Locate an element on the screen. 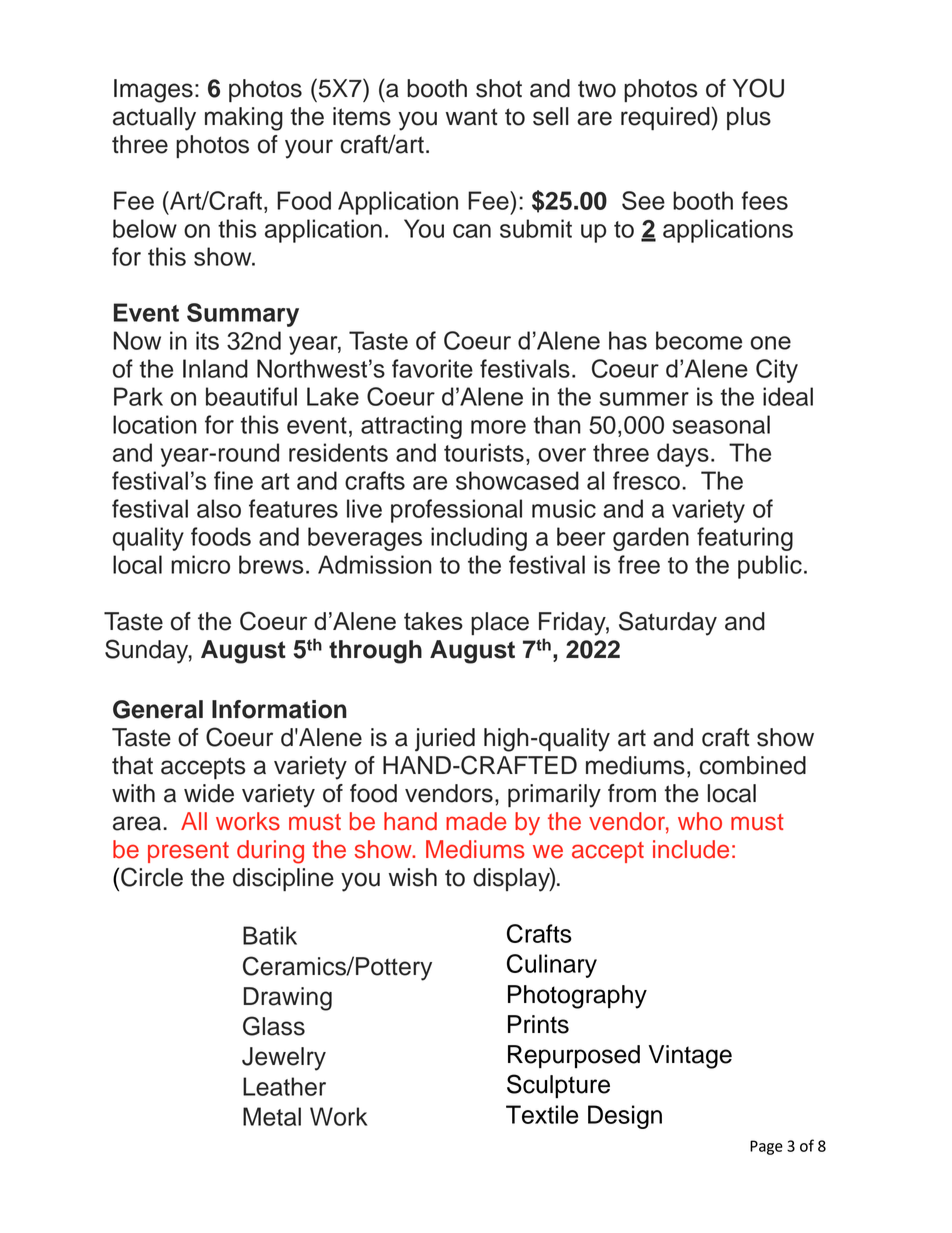 This screenshot has width=952, height=1233. include is located at coordinates (691, 849).
